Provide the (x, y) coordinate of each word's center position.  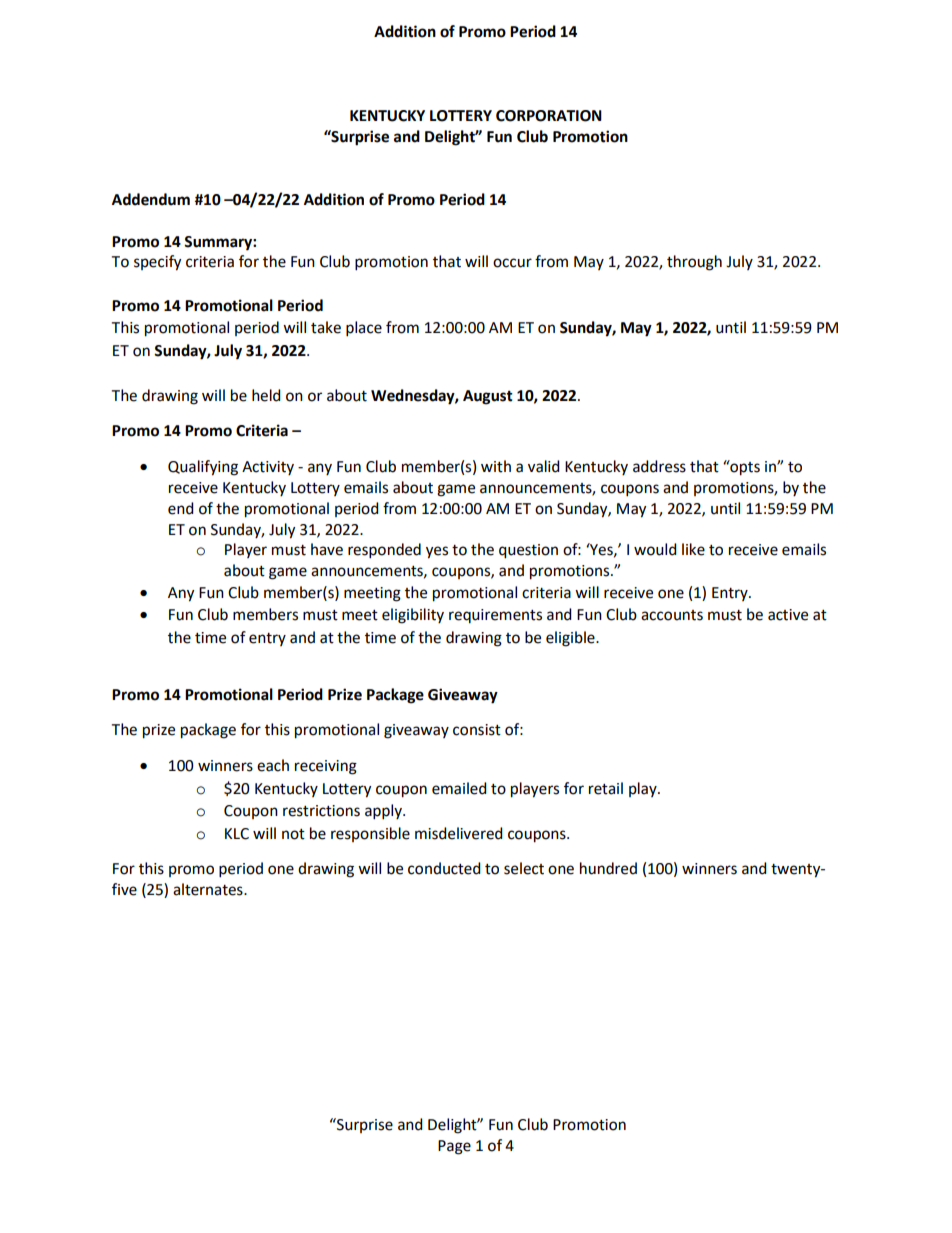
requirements (495, 616)
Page (454, 1147)
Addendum (151, 199)
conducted (444, 868)
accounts (672, 615)
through (694, 263)
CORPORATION (549, 116)
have (327, 549)
